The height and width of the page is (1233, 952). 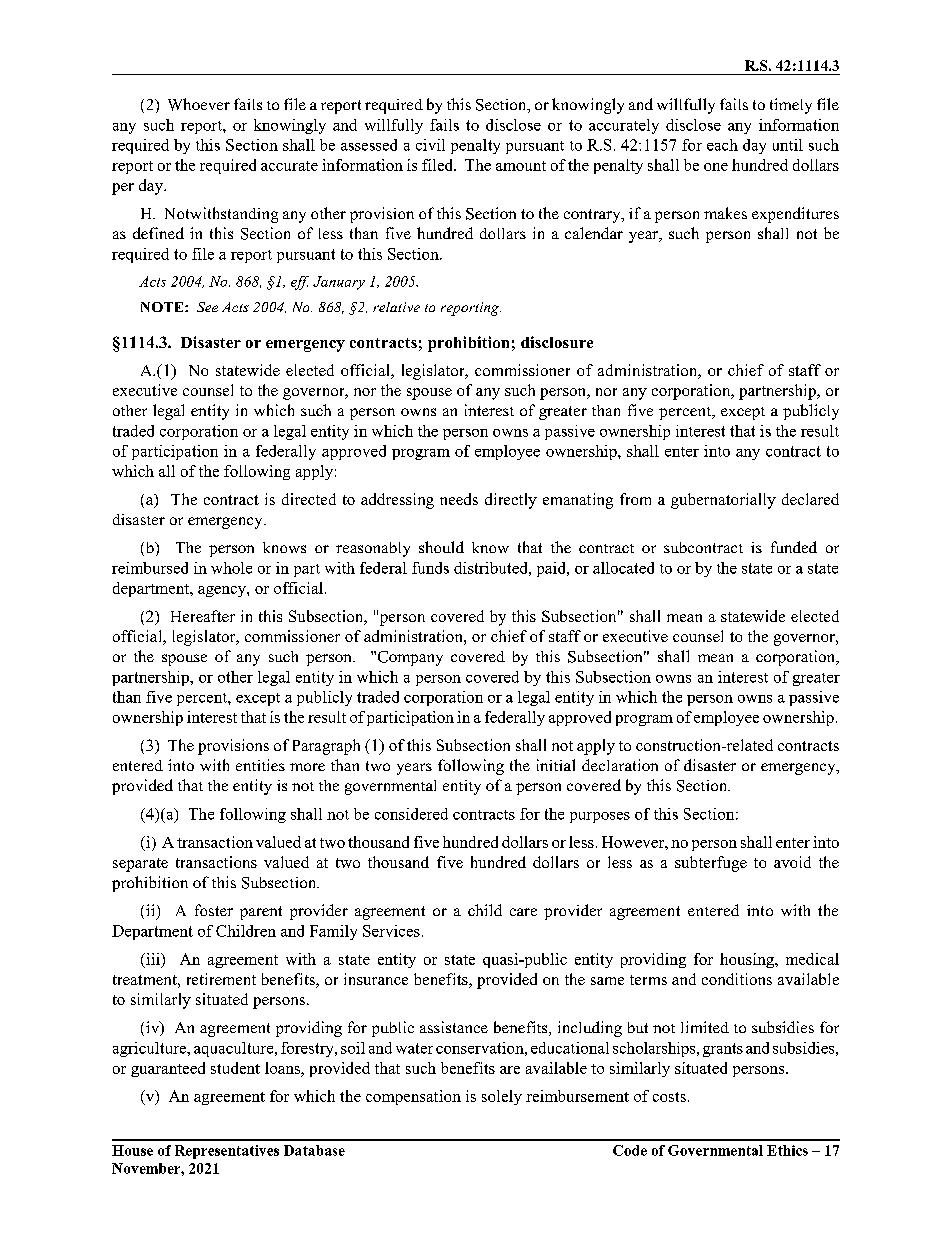 I want to click on Representatives, so click(x=227, y=1152).
